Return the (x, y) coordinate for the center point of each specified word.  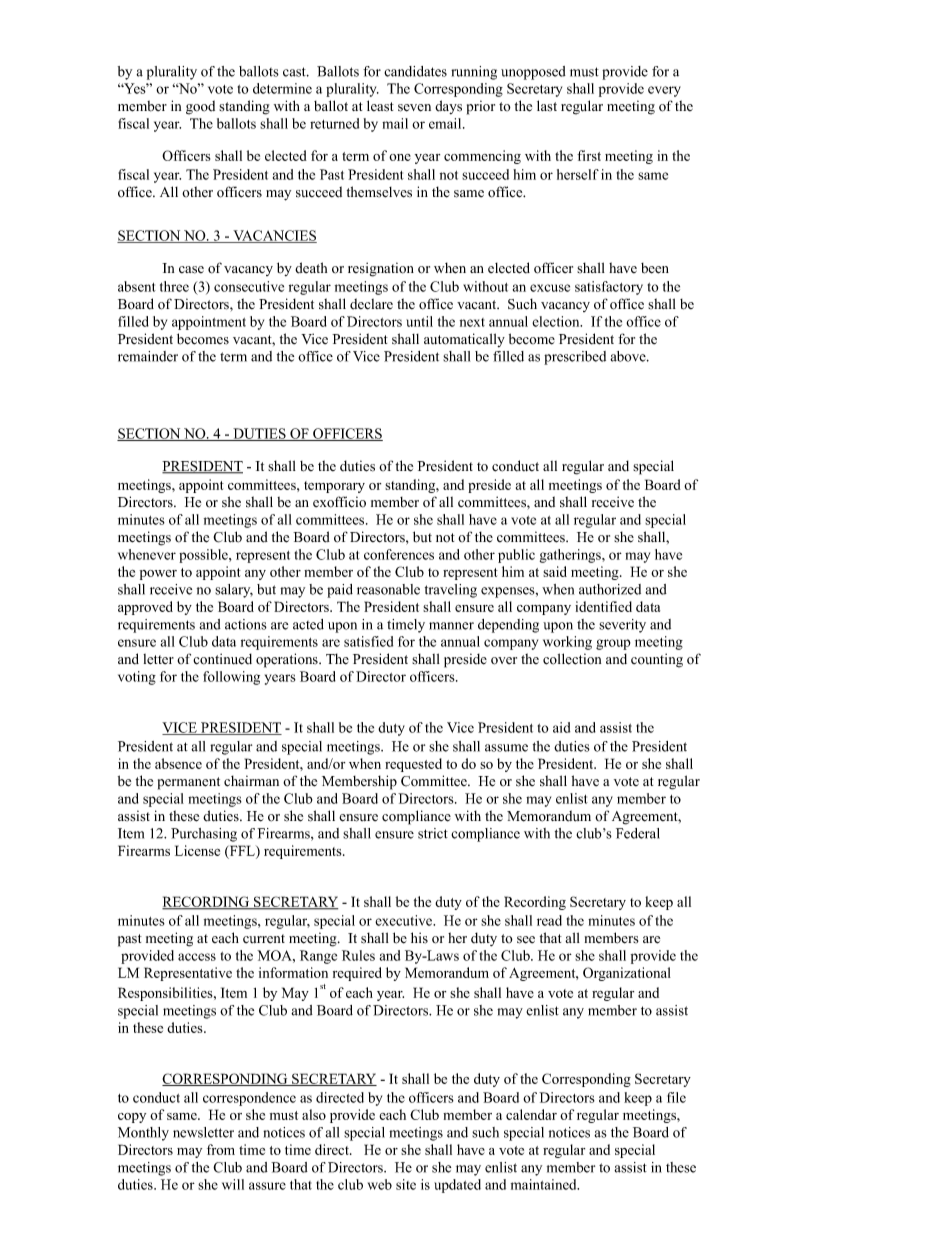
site (406, 1184)
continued (222, 659)
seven (414, 108)
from (221, 1149)
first (589, 155)
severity (622, 626)
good (200, 107)
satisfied (368, 641)
